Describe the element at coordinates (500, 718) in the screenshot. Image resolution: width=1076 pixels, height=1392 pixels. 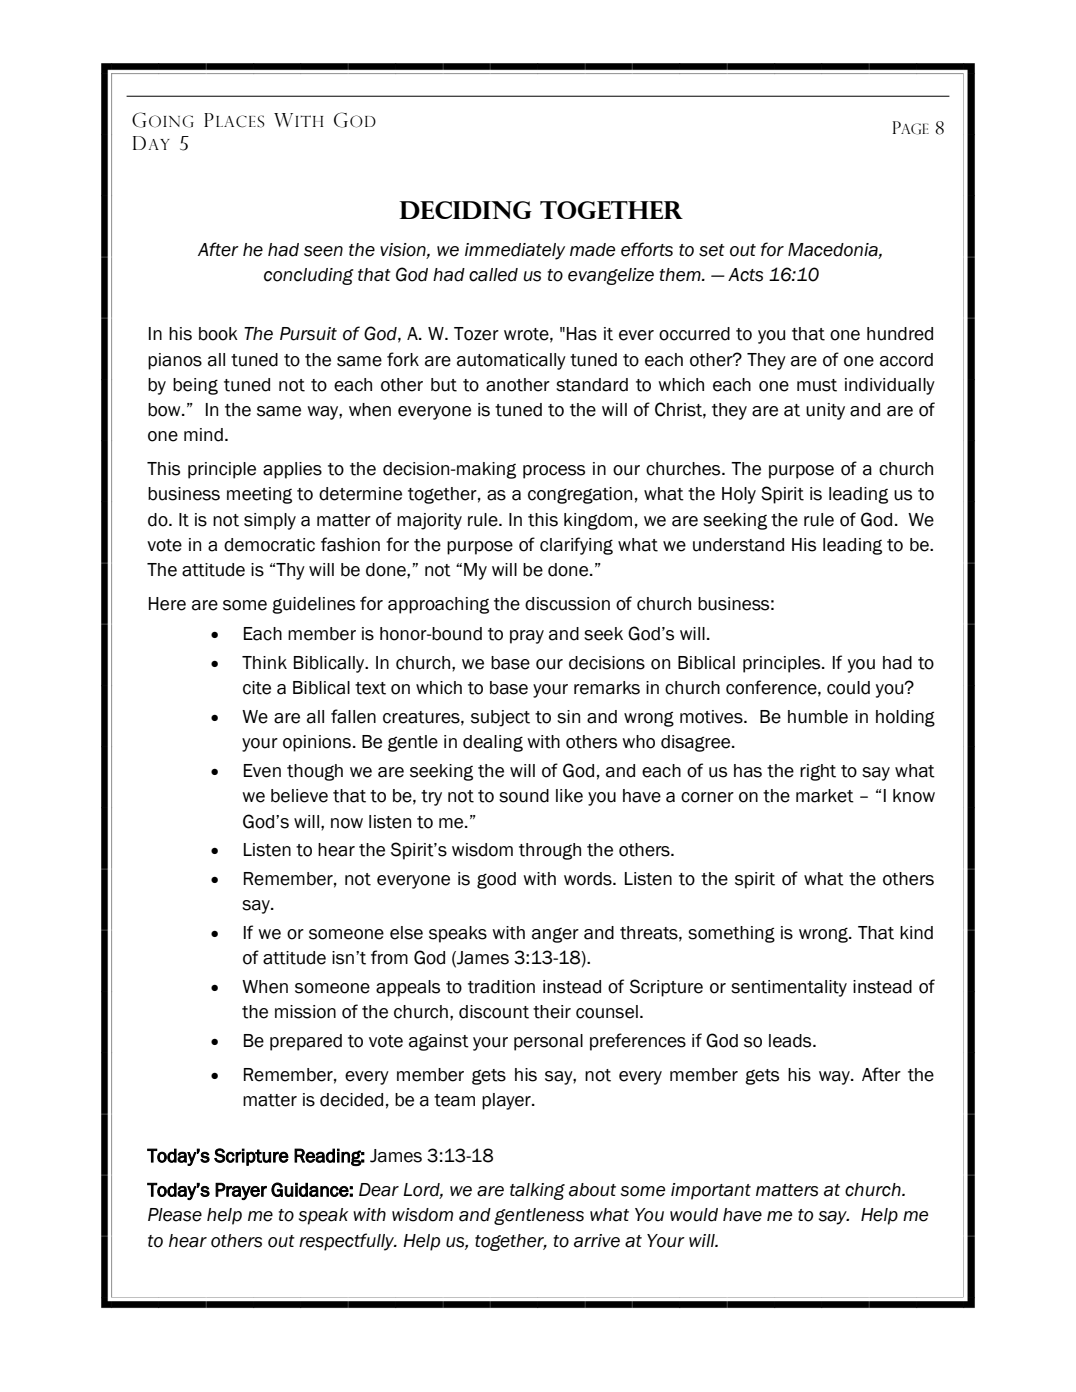
I see `subject` at that location.
